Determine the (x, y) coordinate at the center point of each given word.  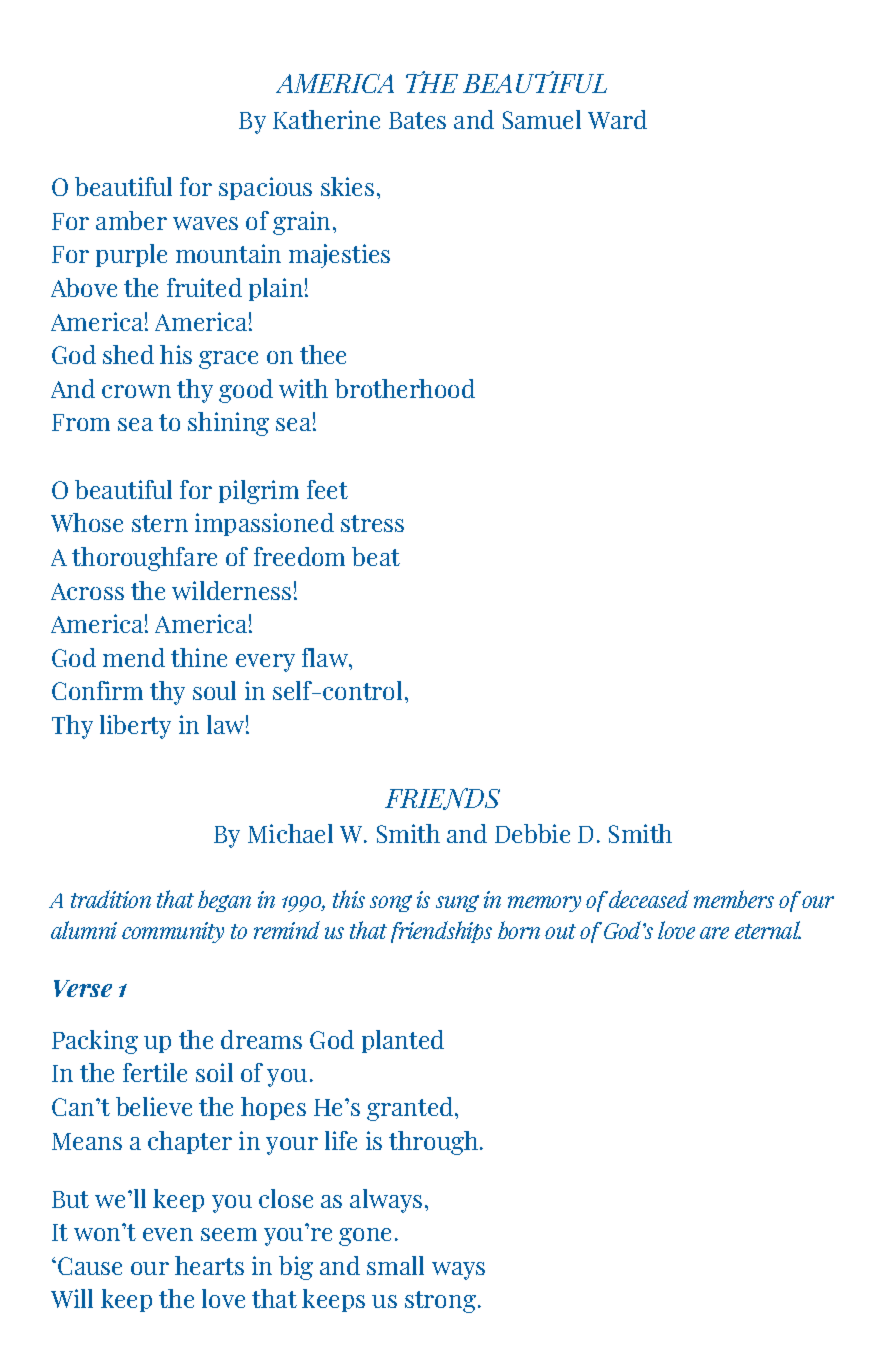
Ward (617, 119)
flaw (326, 657)
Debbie (532, 833)
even (168, 1234)
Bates (417, 120)
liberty (135, 727)
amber (131, 220)
